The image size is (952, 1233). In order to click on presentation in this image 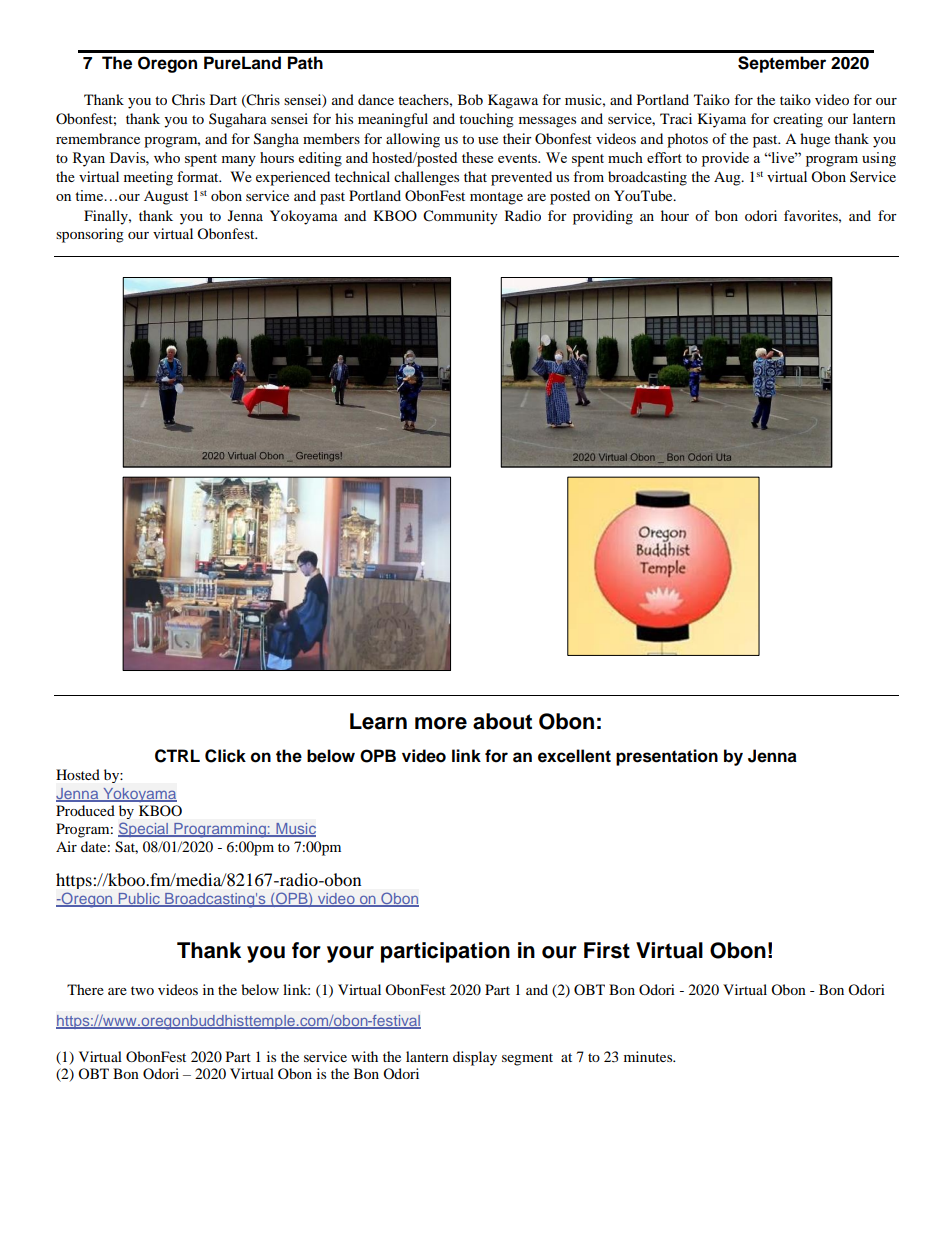, I will do `click(667, 757)`.
